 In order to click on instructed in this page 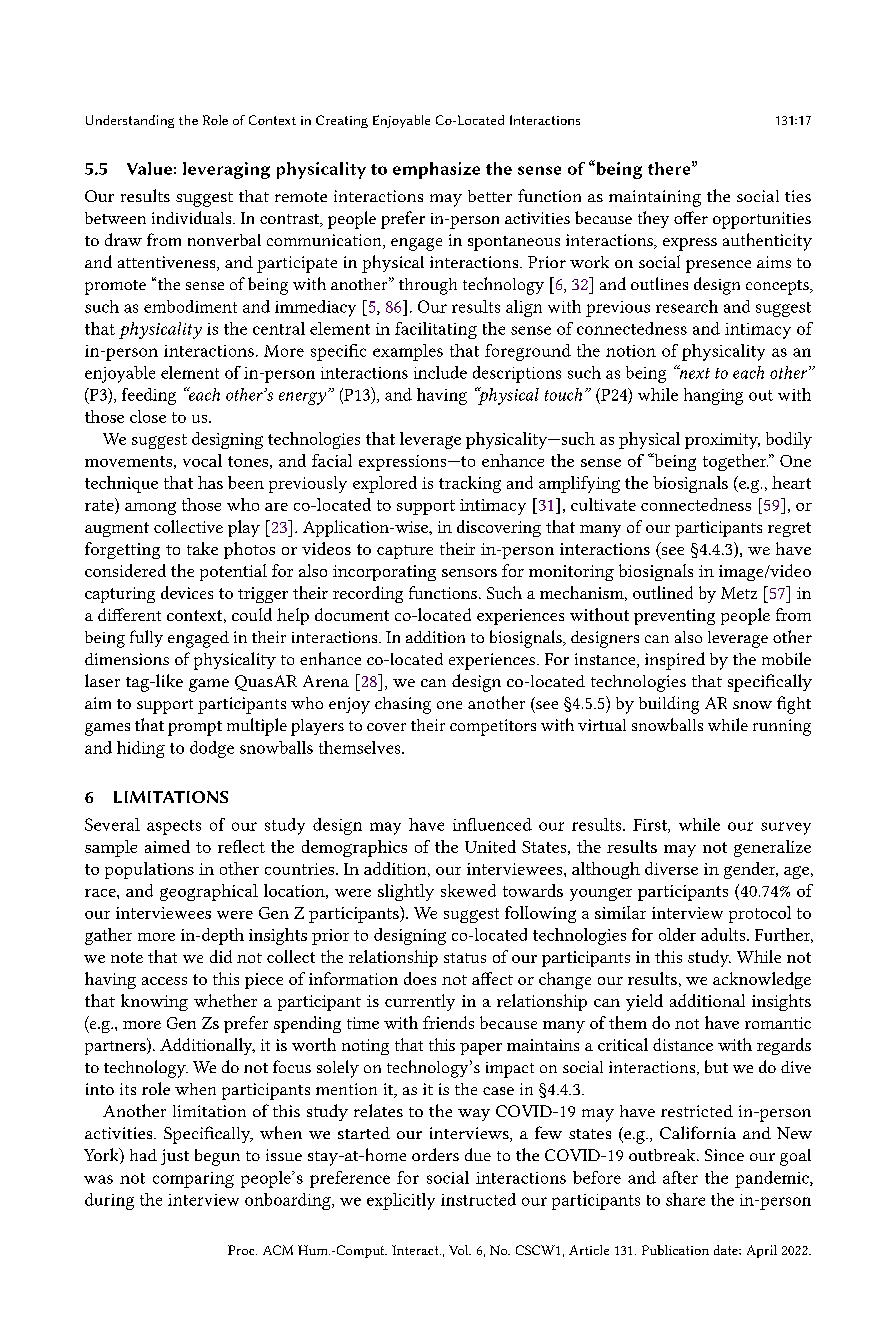, I will do `click(478, 1199)`.
